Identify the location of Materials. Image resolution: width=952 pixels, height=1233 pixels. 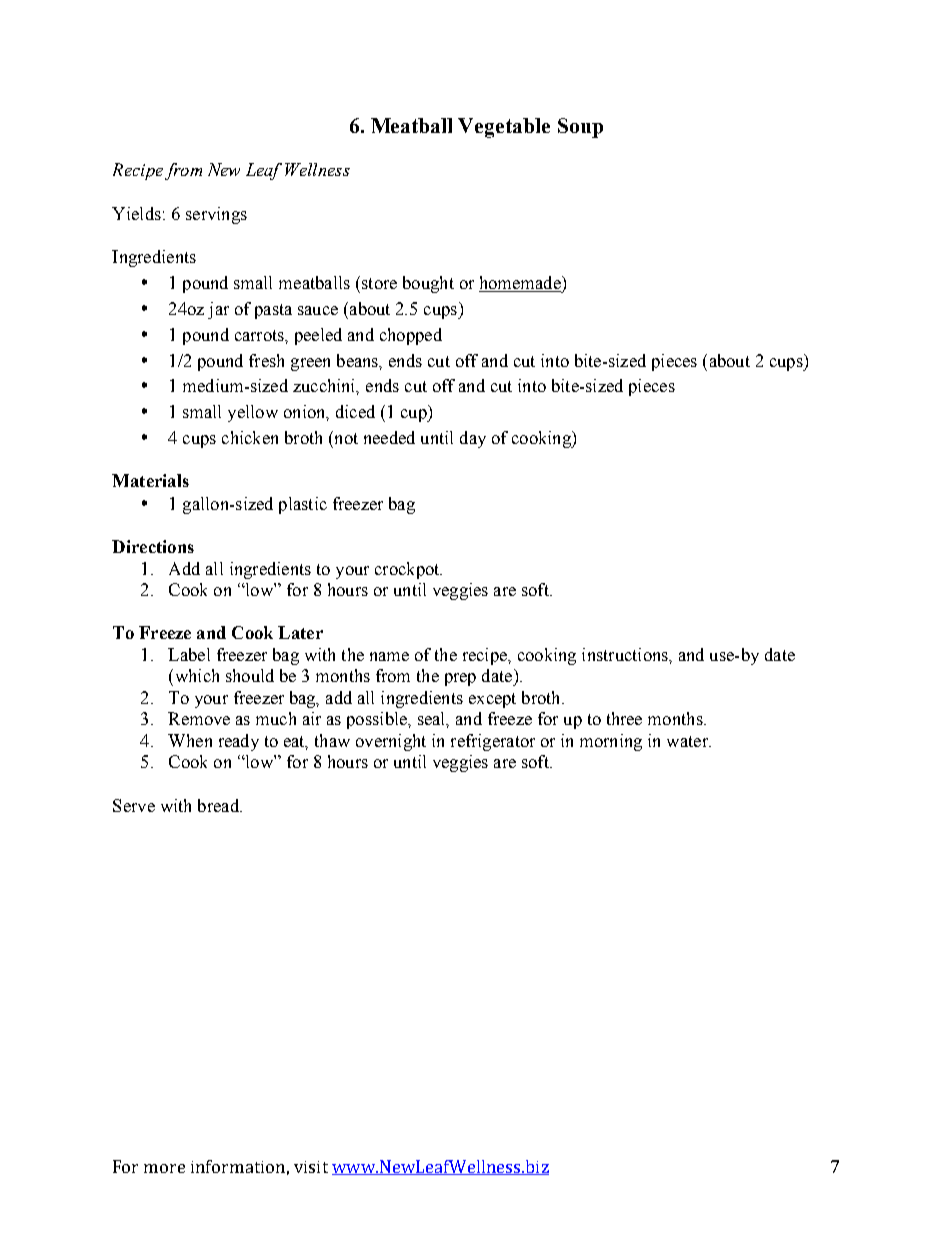
(150, 480).
